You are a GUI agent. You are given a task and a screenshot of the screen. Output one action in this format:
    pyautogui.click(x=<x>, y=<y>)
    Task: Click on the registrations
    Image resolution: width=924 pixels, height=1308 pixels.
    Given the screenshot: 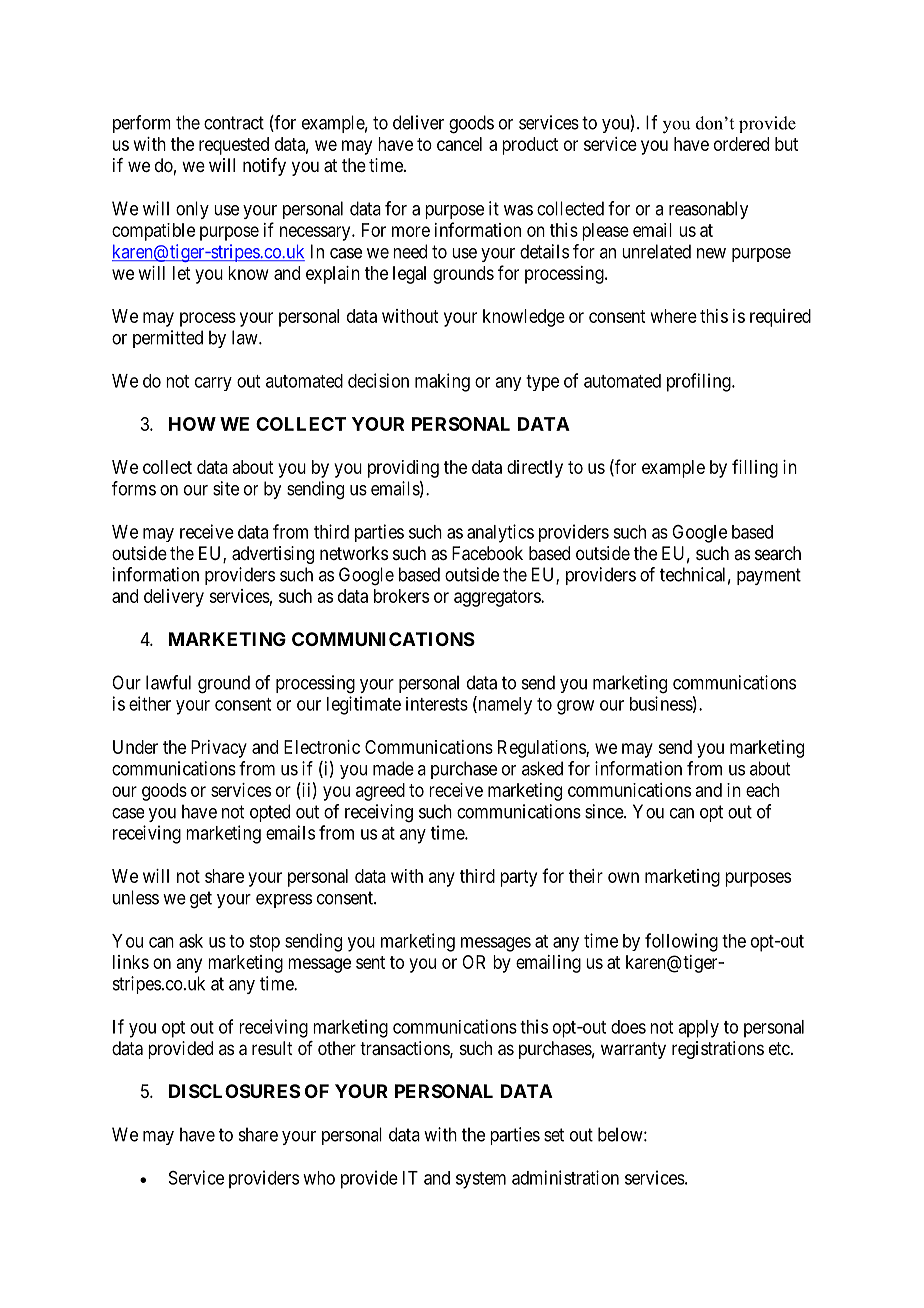 What is the action you would take?
    pyautogui.click(x=718, y=1050)
